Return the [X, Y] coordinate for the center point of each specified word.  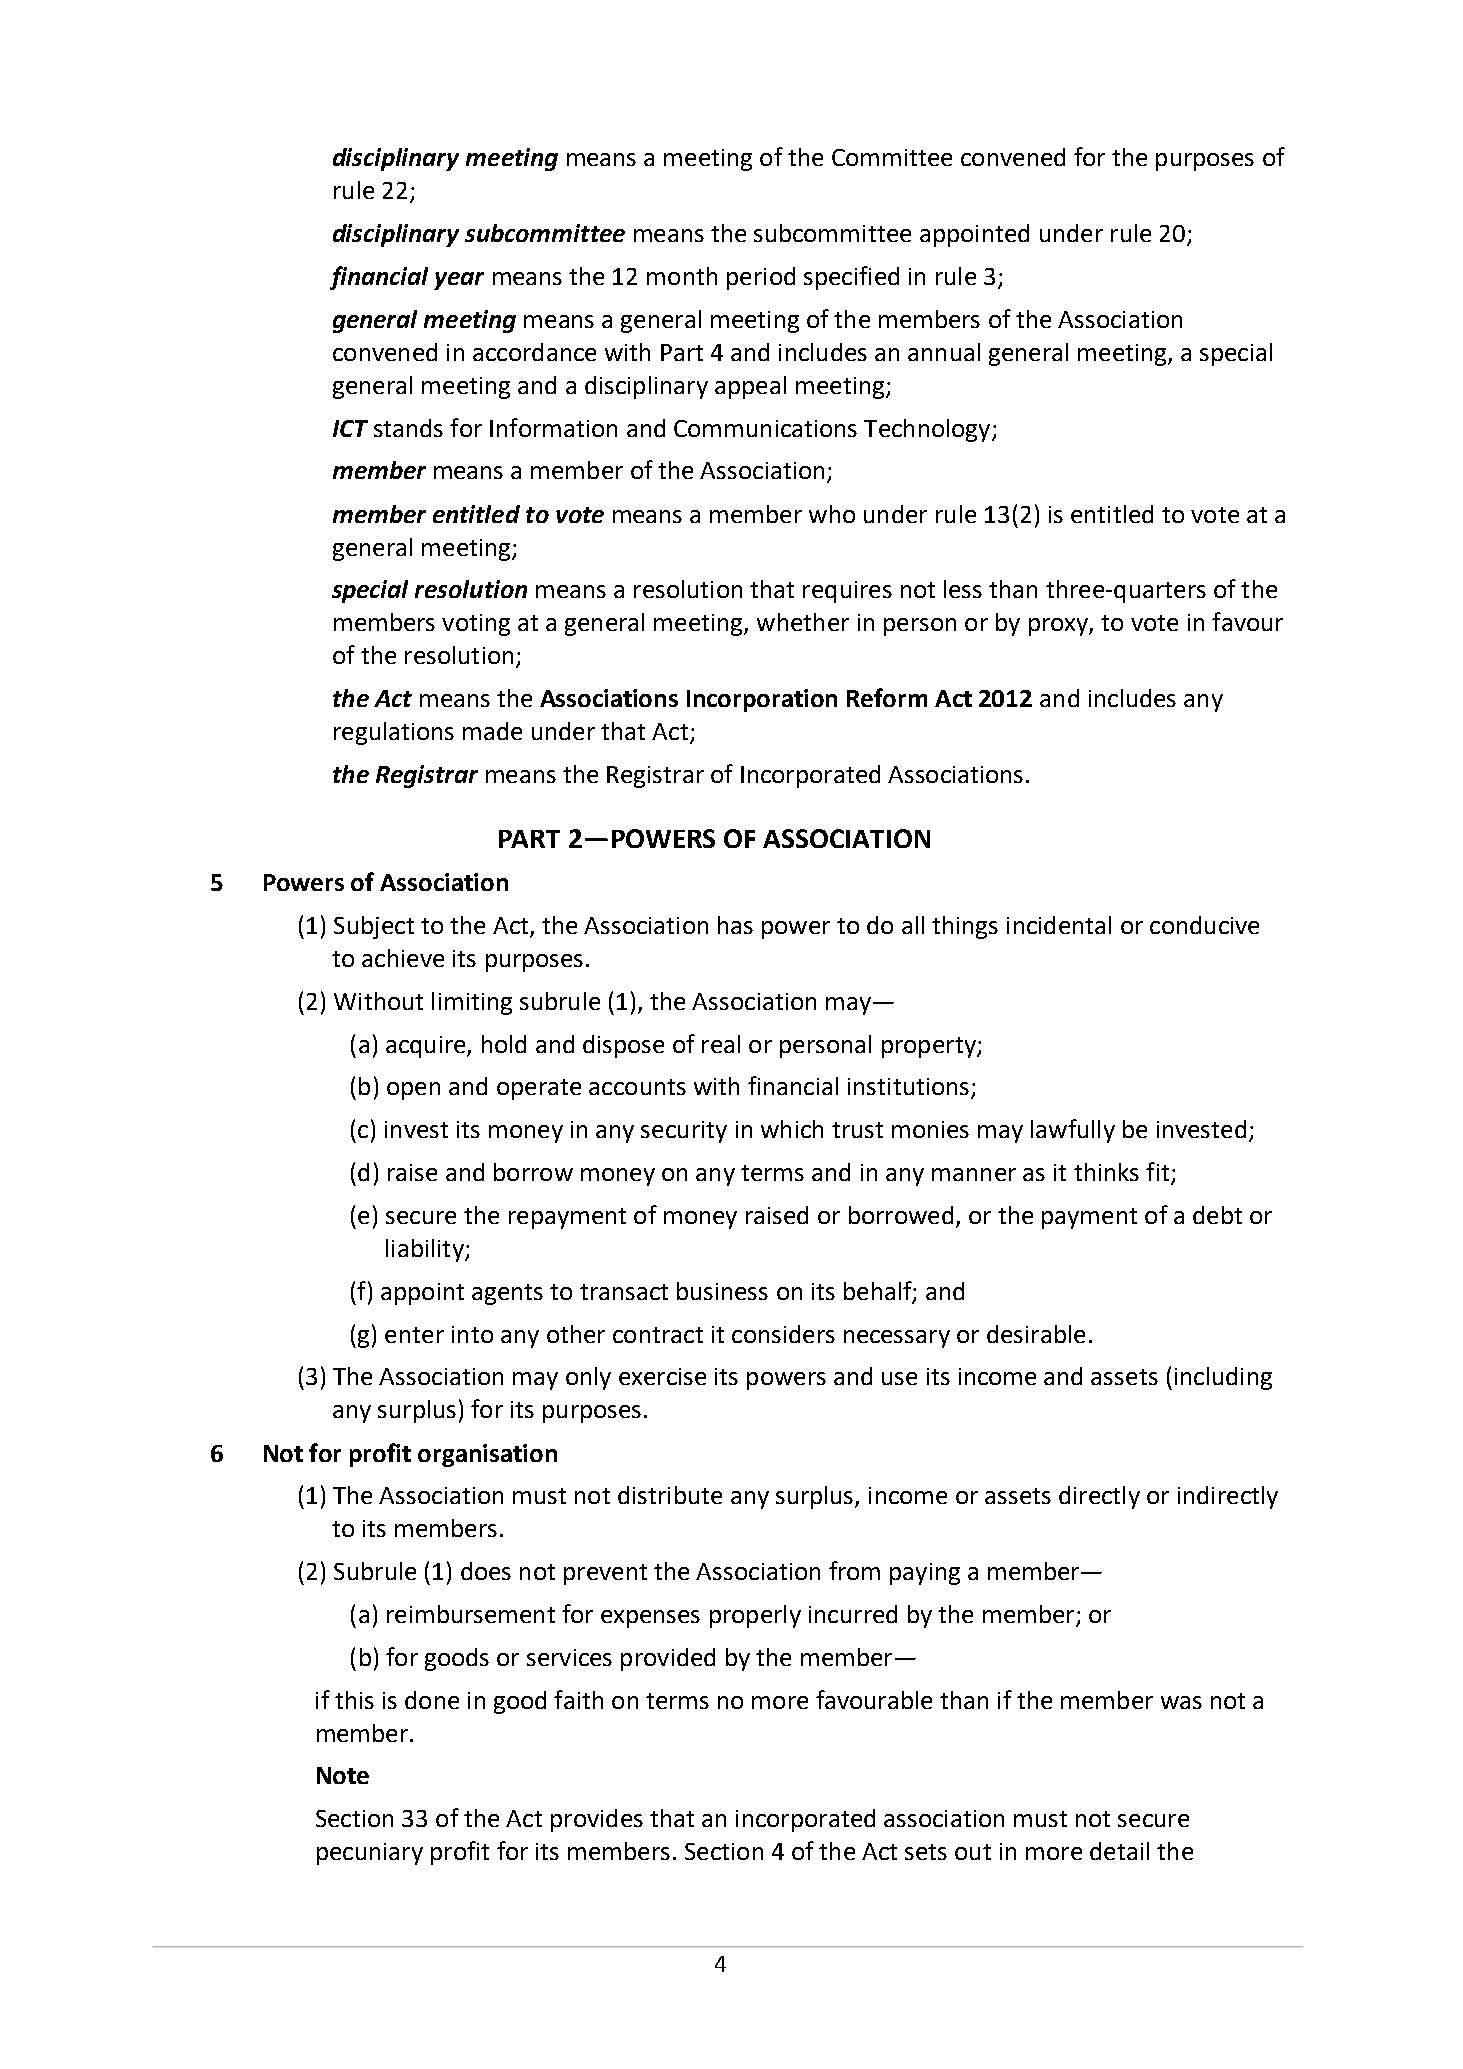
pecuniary [370, 1854]
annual [944, 352]
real [721, 1044]
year [459, 281]
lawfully [1073, 1131]
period [761, 278]
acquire [427, 1047]
